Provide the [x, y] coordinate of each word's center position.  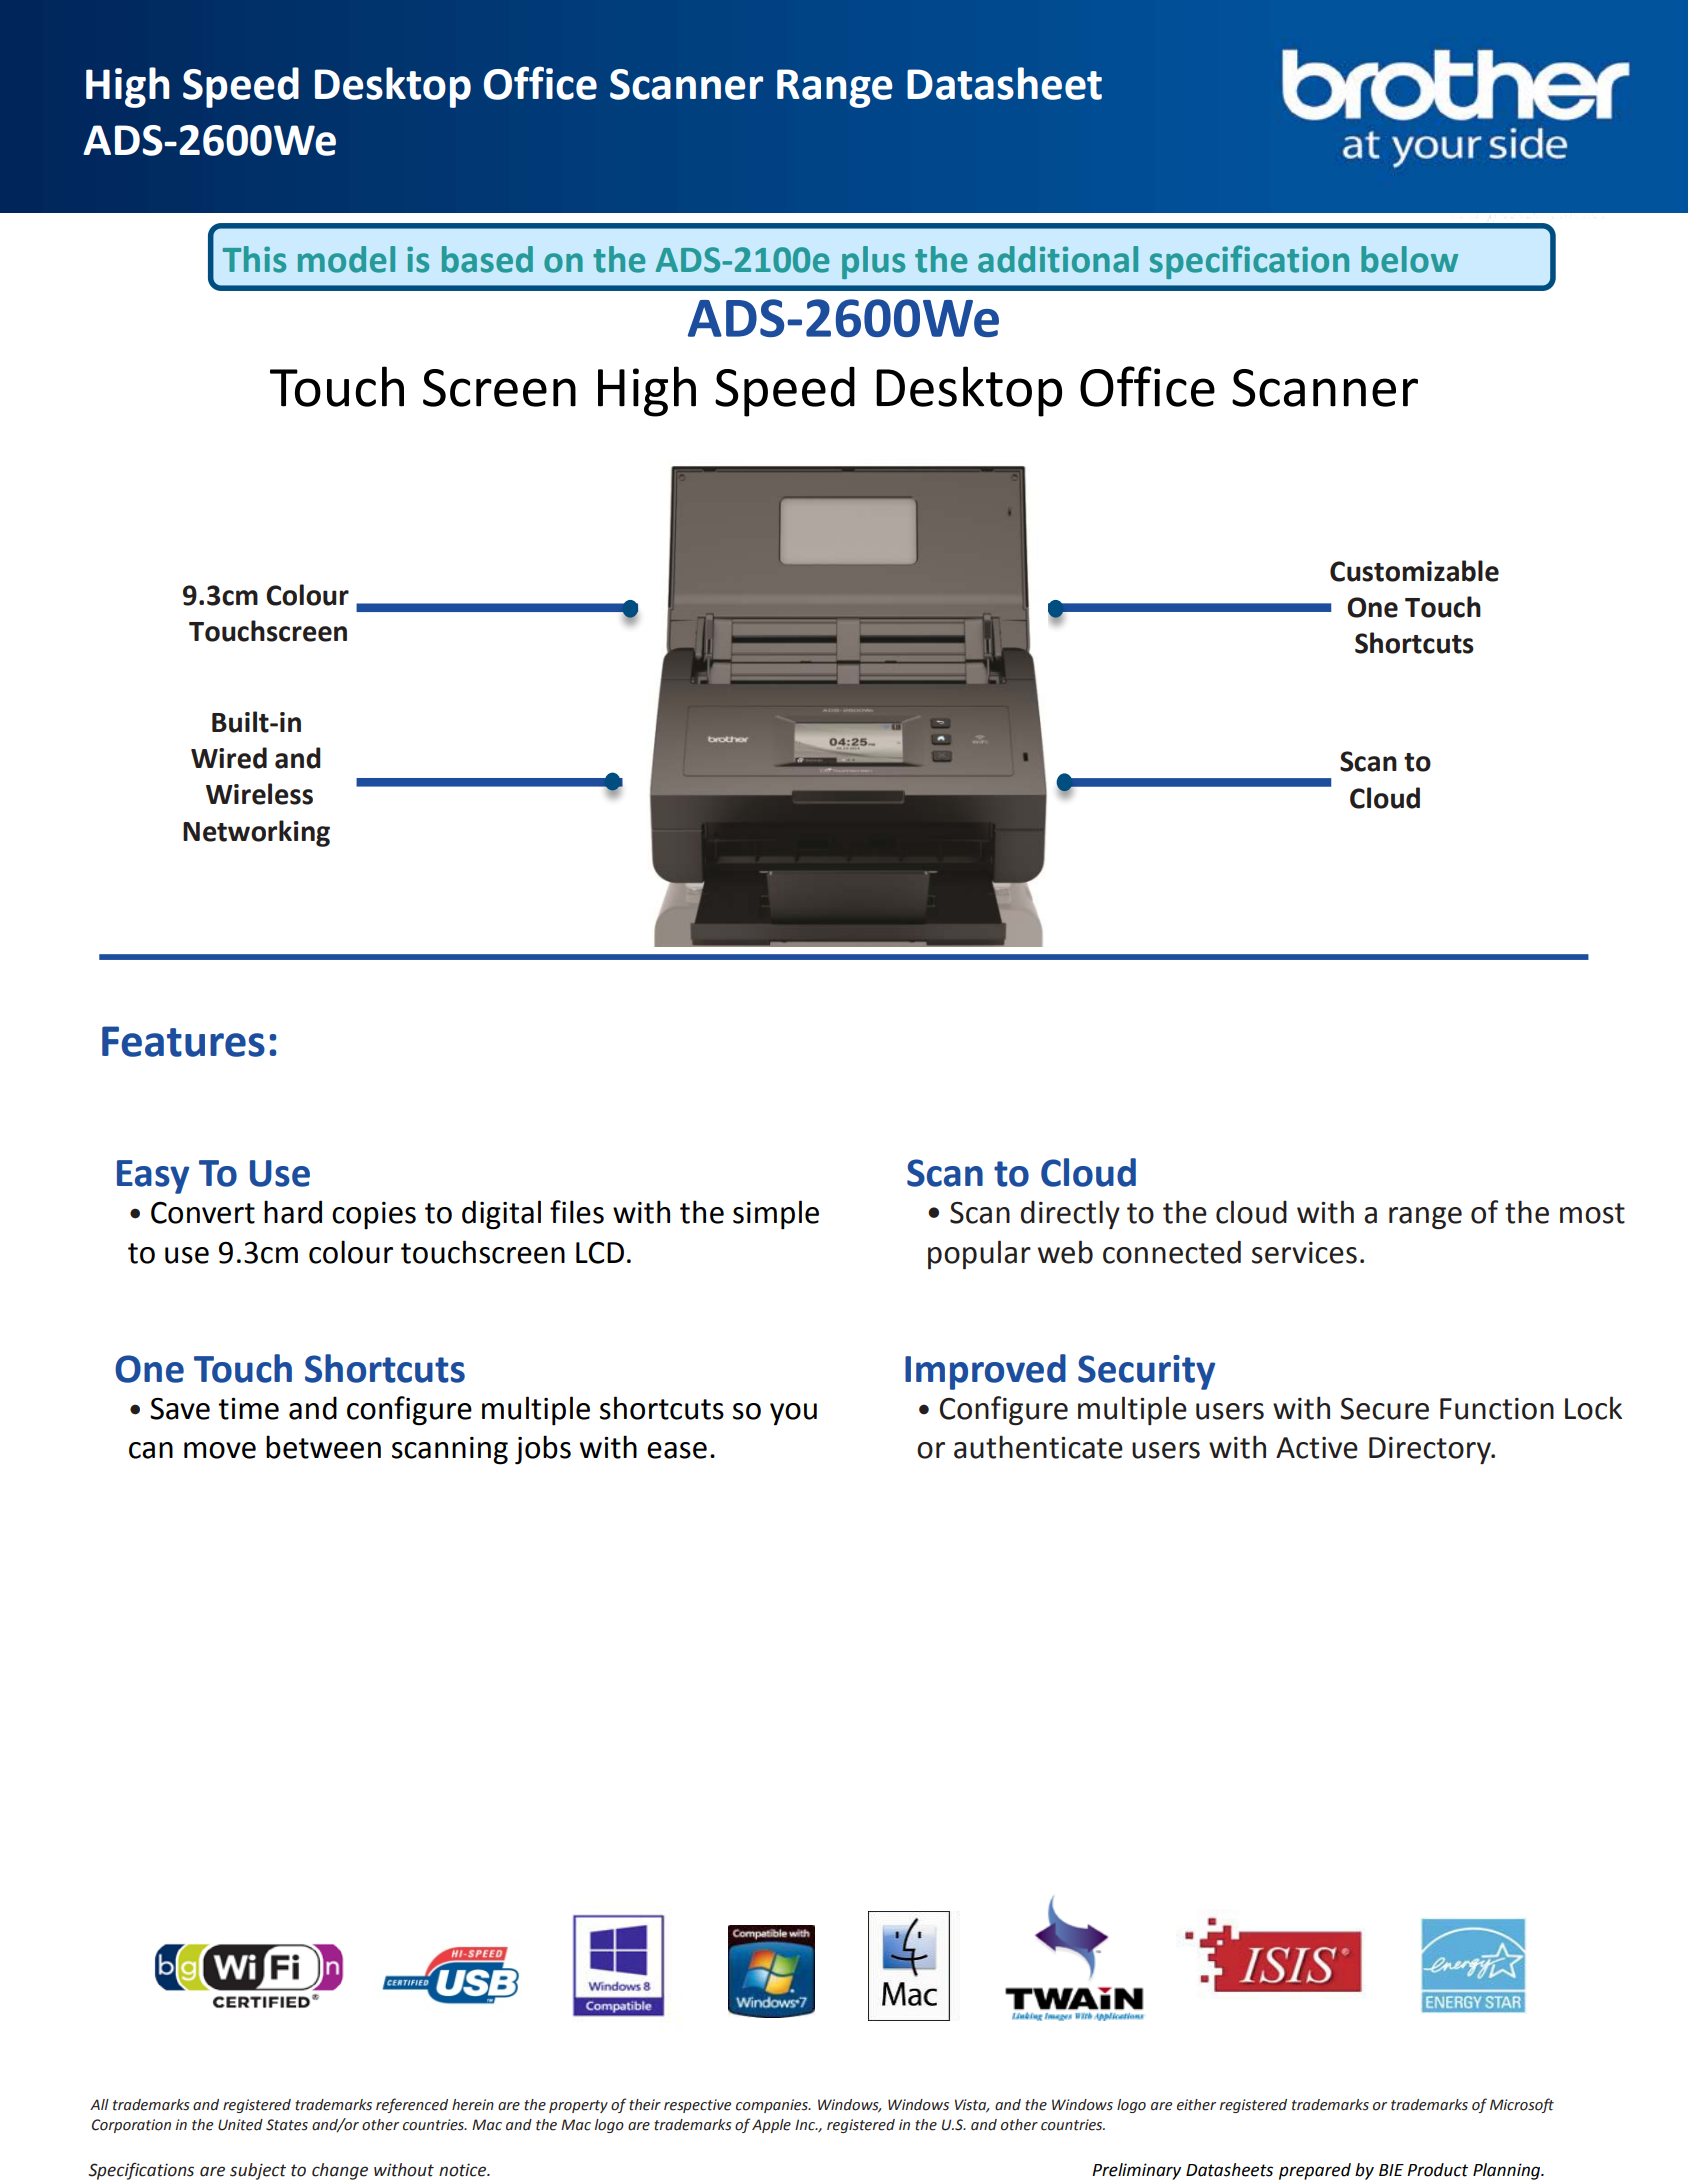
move [220, 1450]
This [254, 259]
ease [677, 1450]
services [1304, 1253]
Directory [1431, 1450]
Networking [256, 833]
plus [873, 262]
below [1409, 259]
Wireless [259, 794]
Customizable [1414, 571]
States [287, 2125]
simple [776, 1215]
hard [293, 1212]
